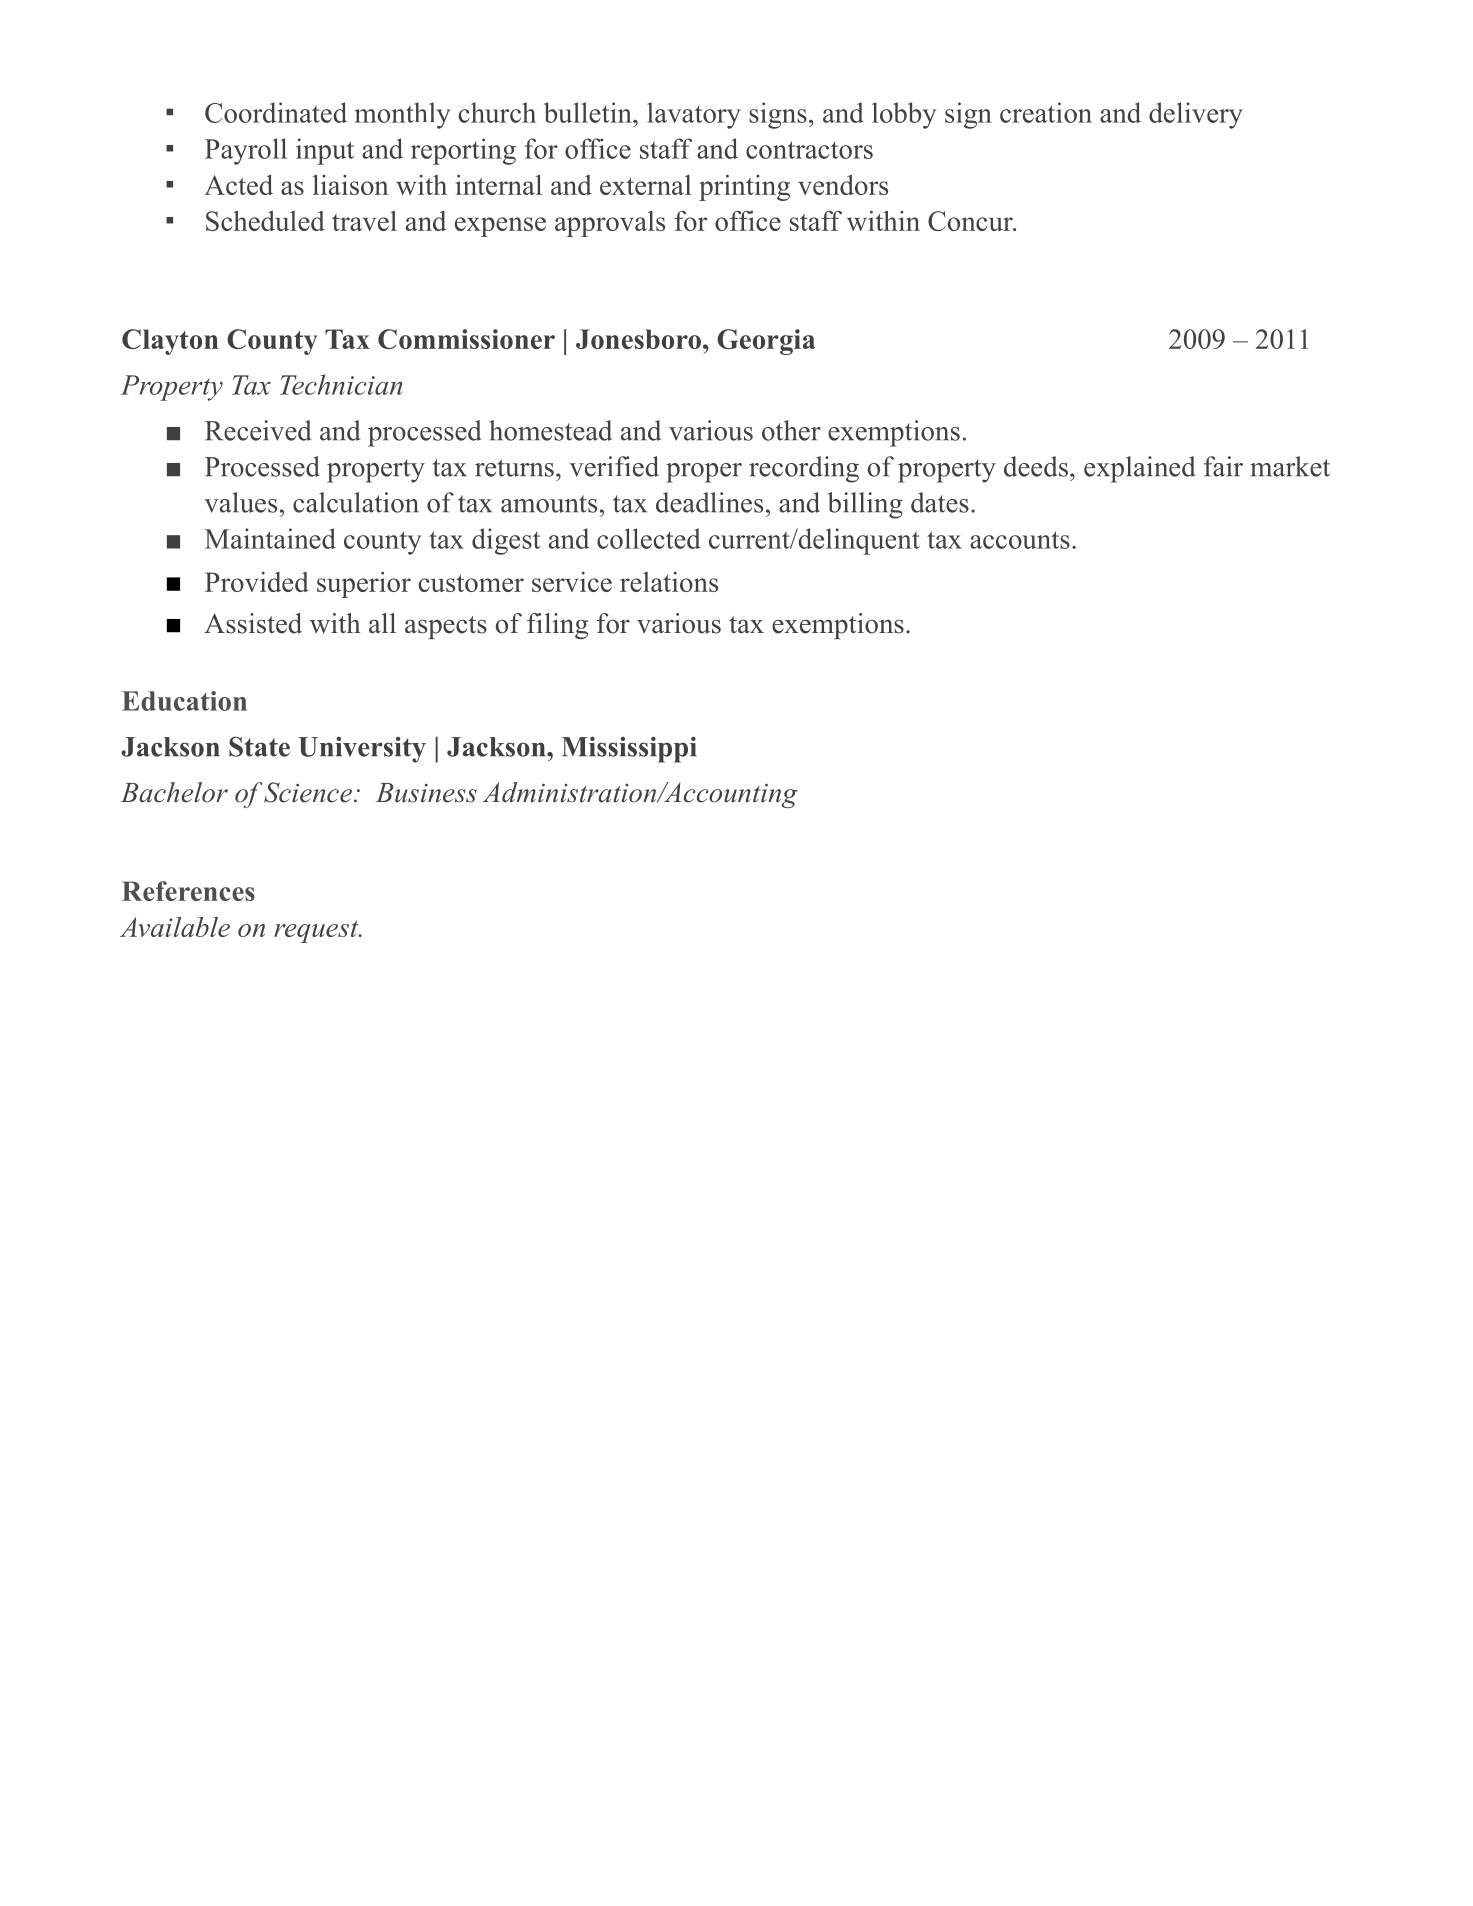  Describe the element at coordinates (1196, 115) in the screenshot. I see `delivery` at that location.
